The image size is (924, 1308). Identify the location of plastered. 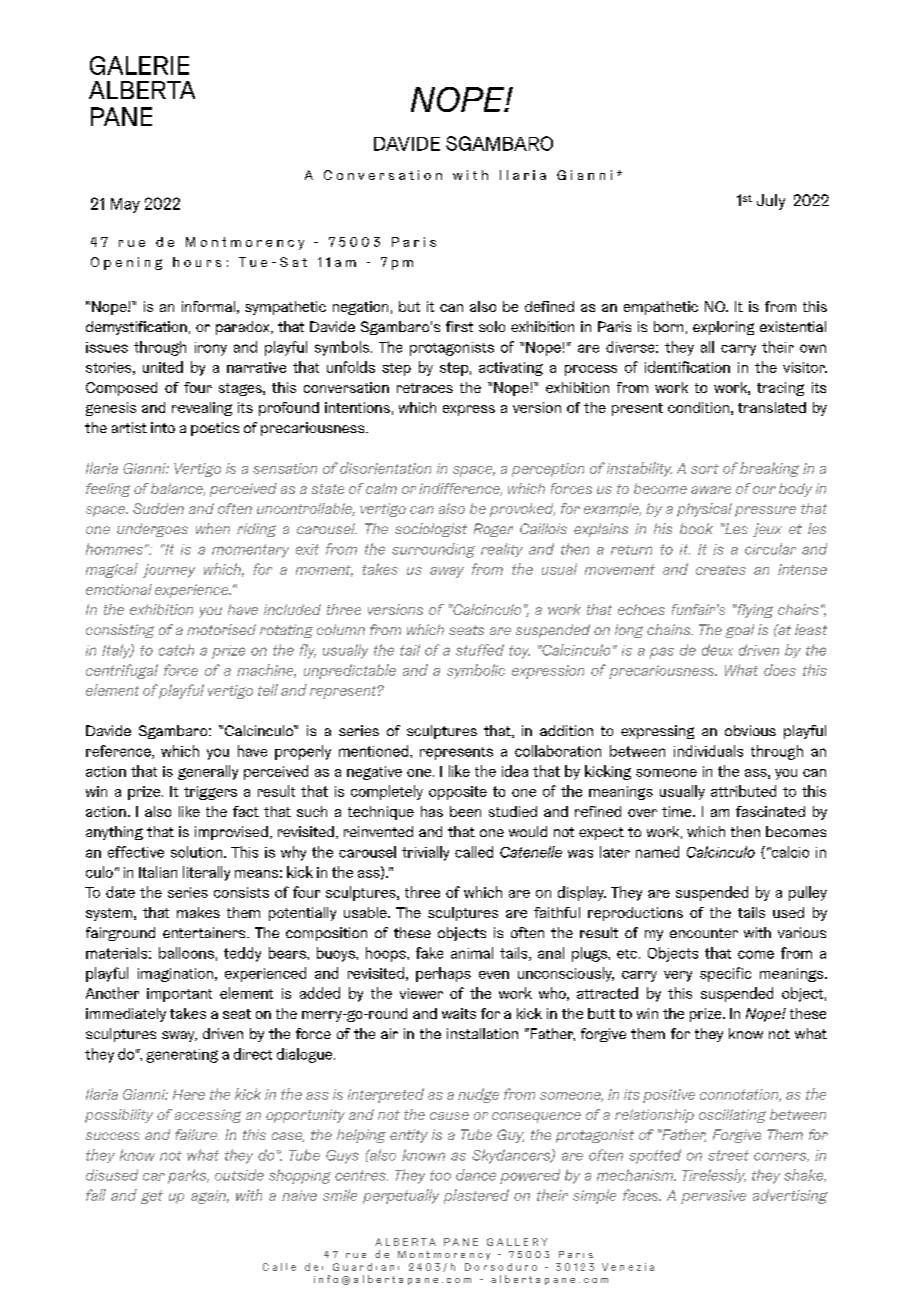
(476, 1196).
